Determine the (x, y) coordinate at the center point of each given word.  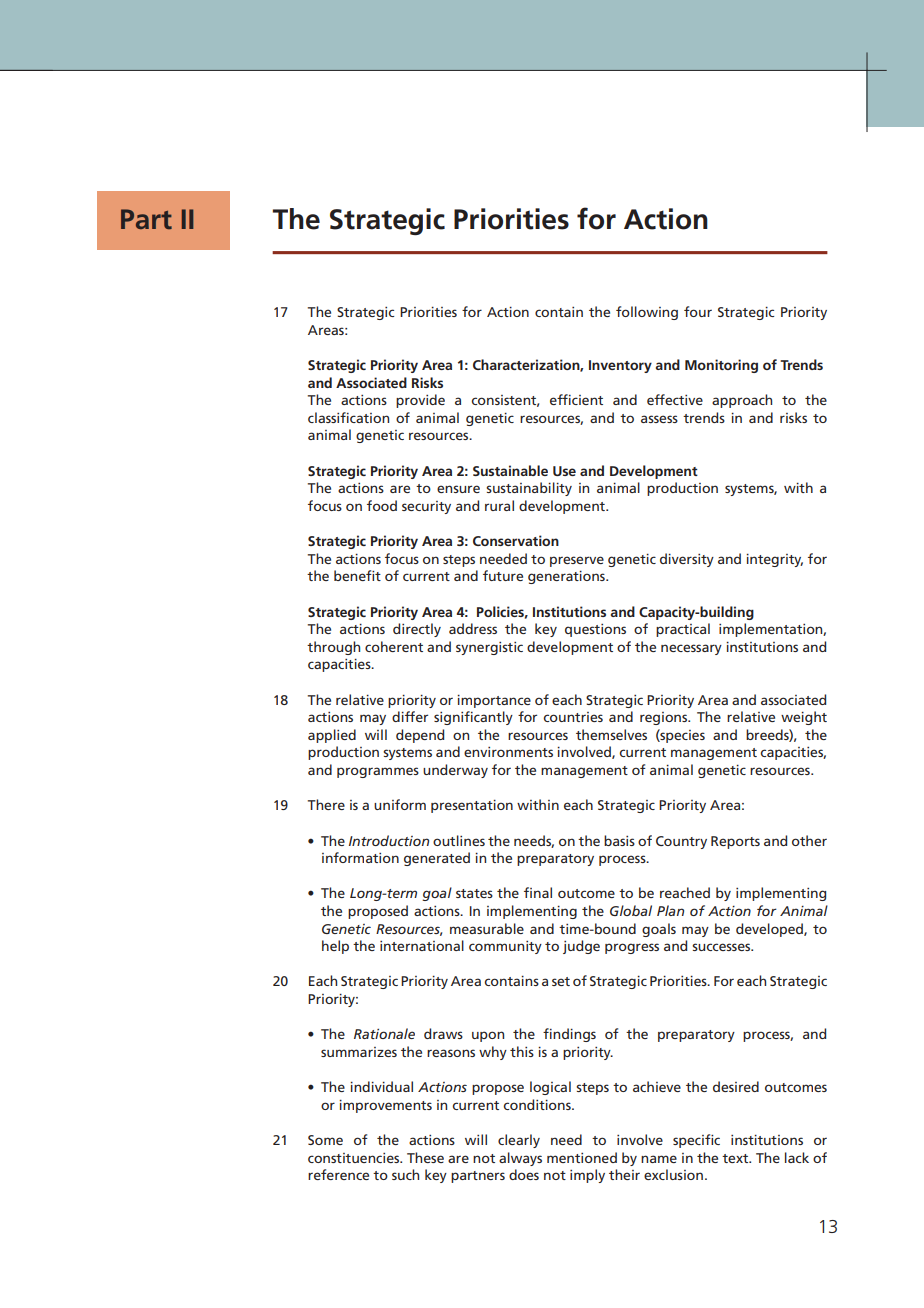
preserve (577, 561)
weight (804, 718)
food (382, 505)
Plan (670, 910)
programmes (378, 772)
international (422, 945)
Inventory (620, 366)
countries (573, 717)
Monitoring (721, 366)
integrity (774, 560)
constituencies (355, 1158)
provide (420, 401)
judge (581, 947)
